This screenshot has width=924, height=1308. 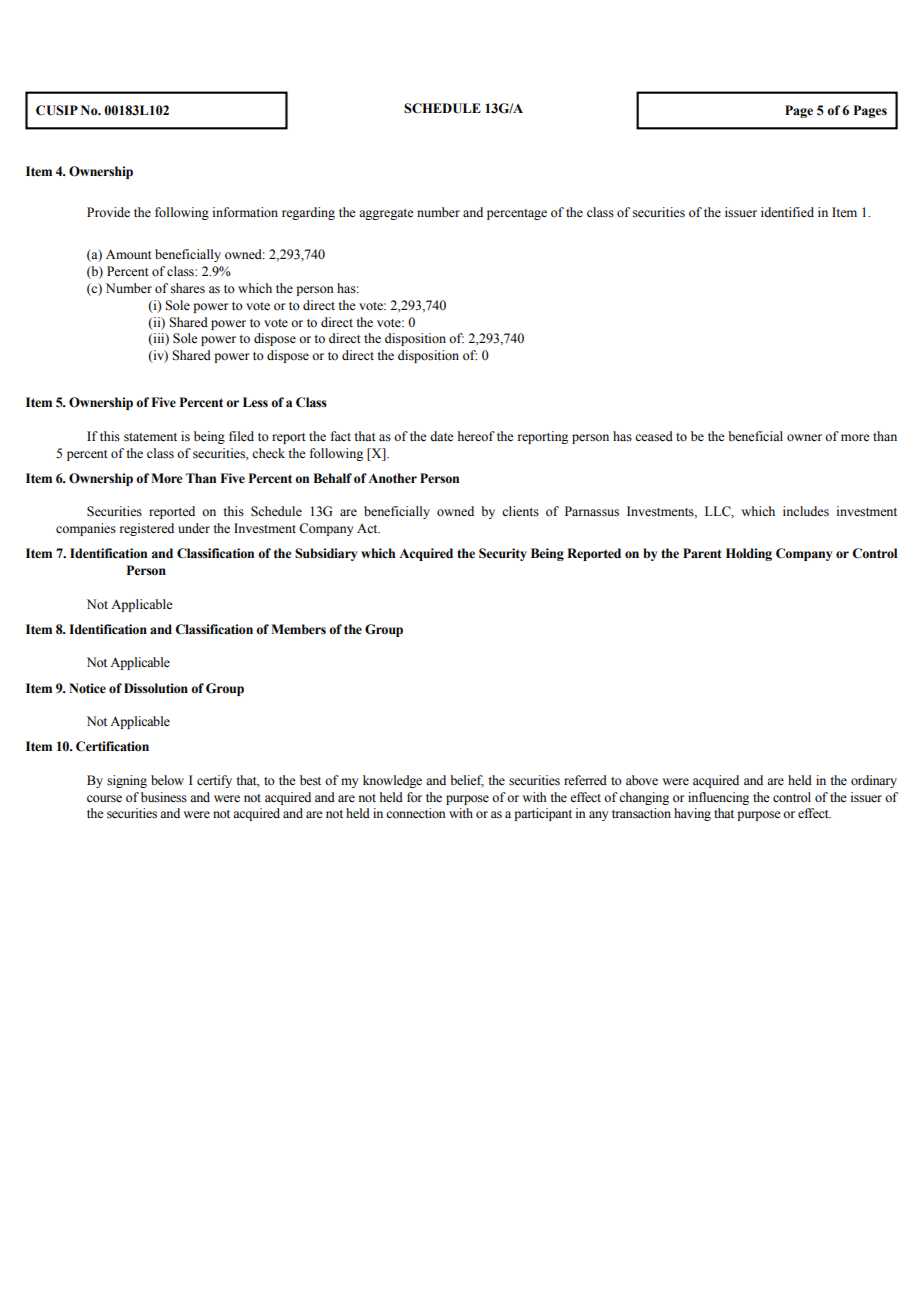 I want to click on under, so click(x=194, y=528).
